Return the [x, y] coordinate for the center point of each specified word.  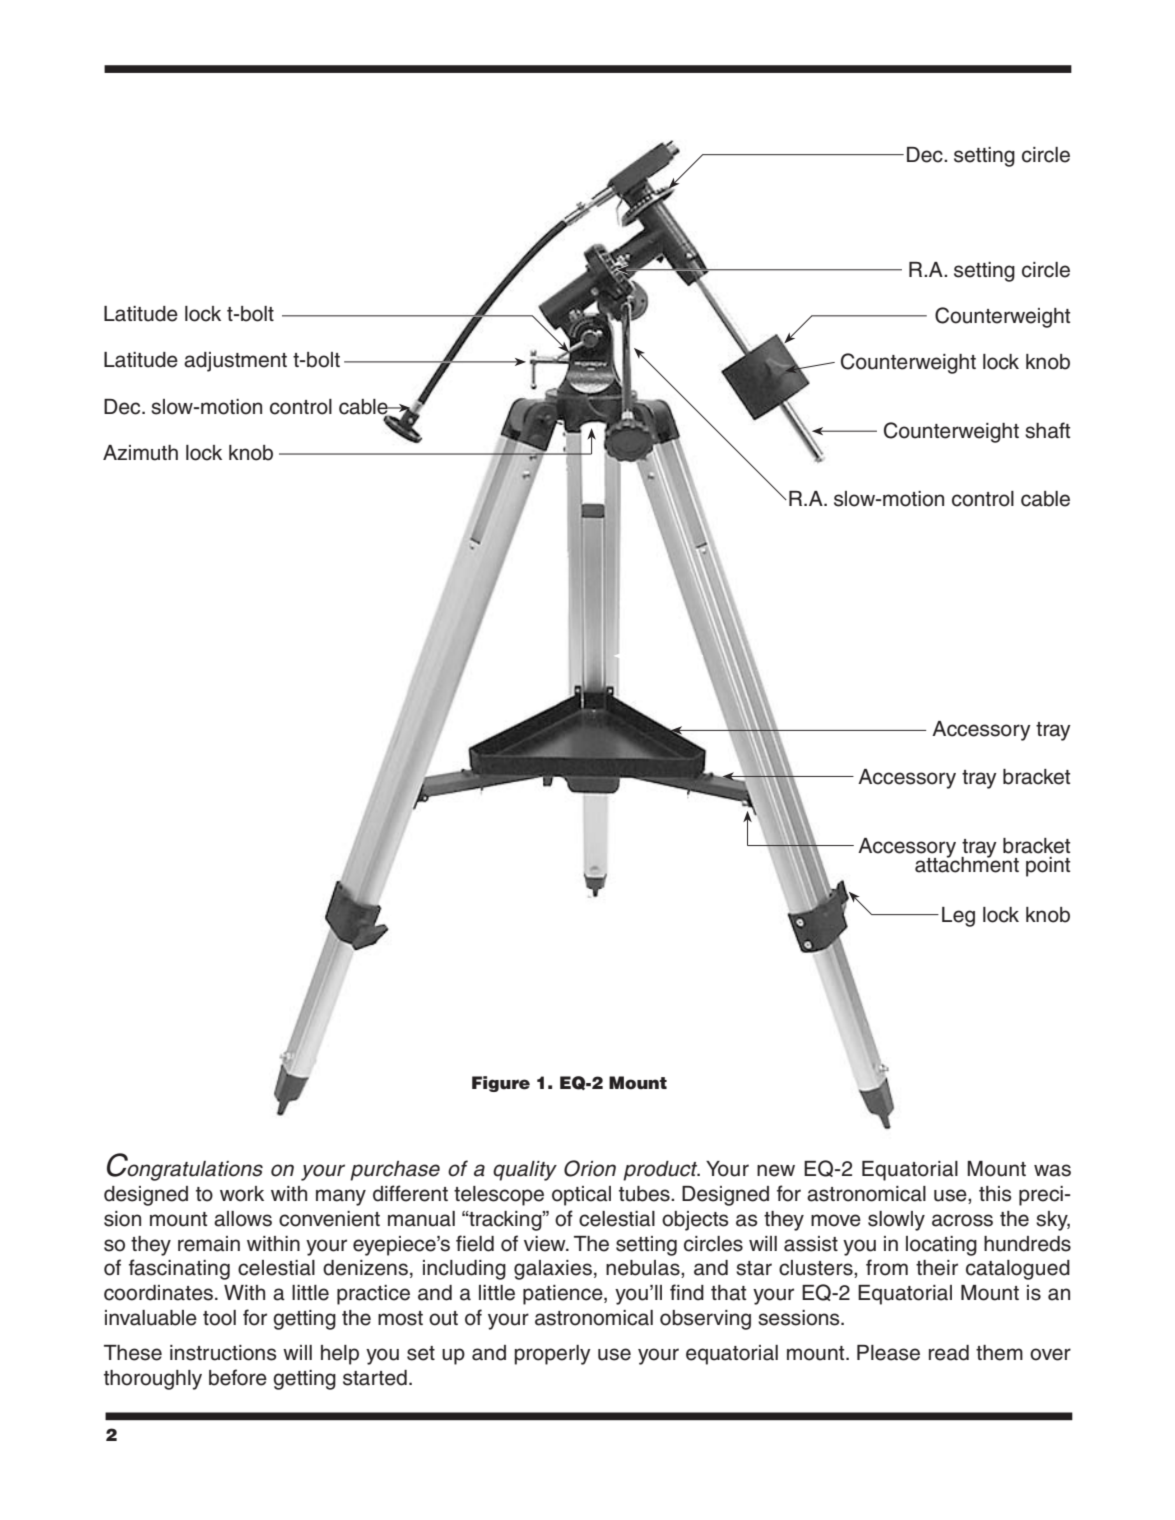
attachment [967, 864]
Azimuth [140, 453]
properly [552, 1355]
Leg [958, 917]
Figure [501, 1084]
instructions [223, 1353]
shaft [1047, 430]
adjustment [235, 362]
